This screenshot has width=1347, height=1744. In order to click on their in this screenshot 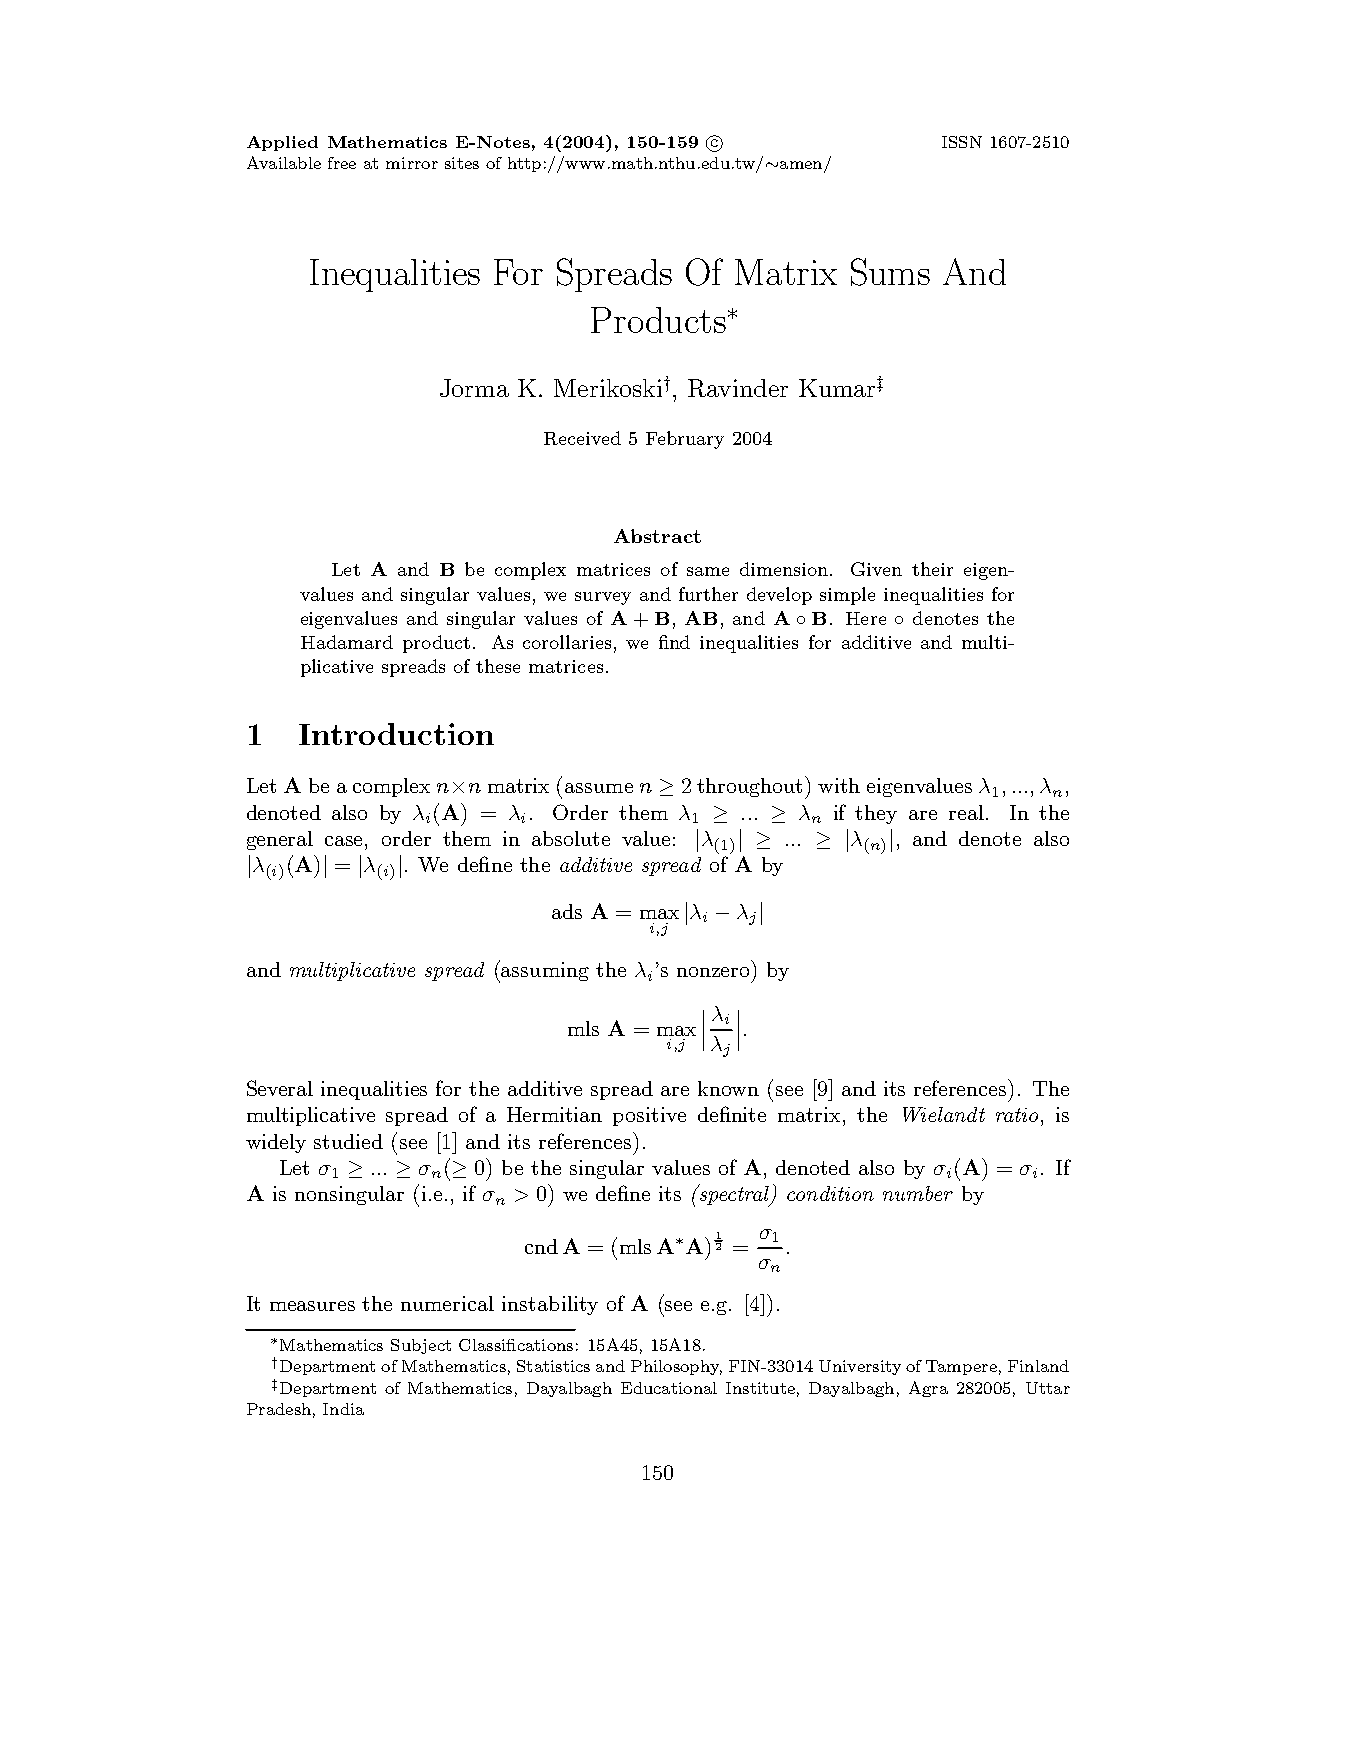, I will do `click(932, 569)`.
